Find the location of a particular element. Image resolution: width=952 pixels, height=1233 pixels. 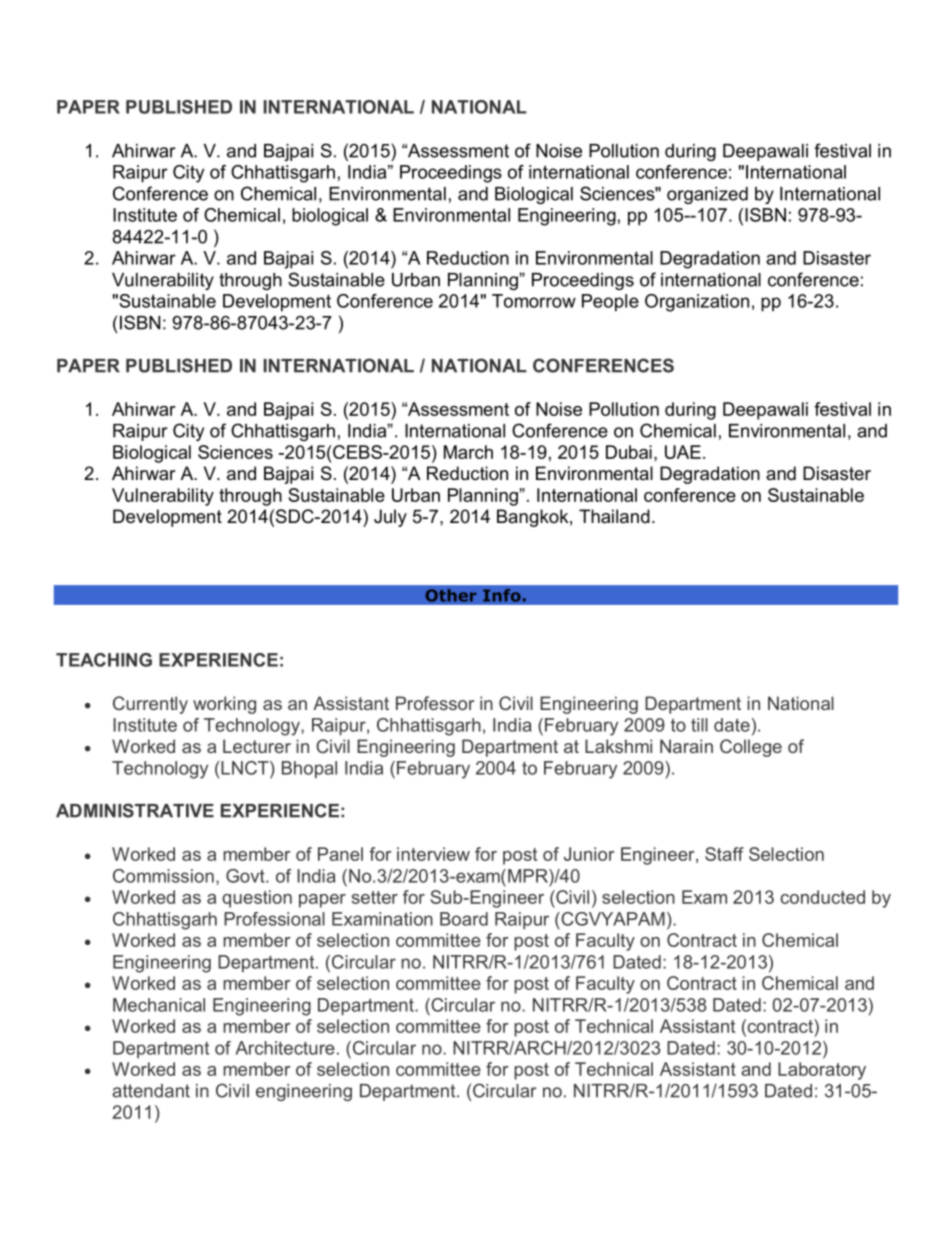

interview is located at coordinates (433, 854).
